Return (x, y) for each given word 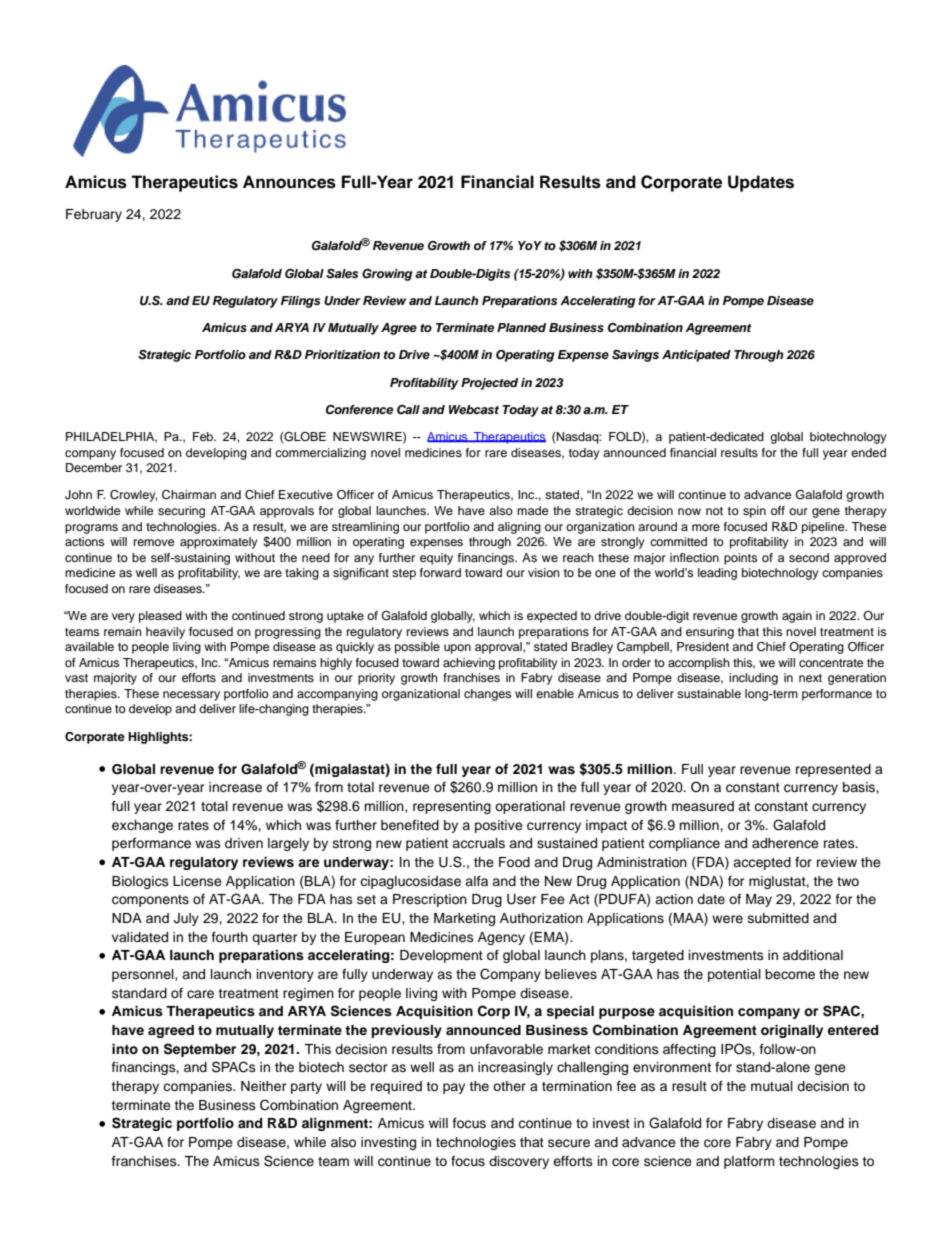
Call (408, 410)
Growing (387, 275)
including (753, 679)
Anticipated (696, 356)
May (759, 900)
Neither (264, 1086)
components (150, 901)
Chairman (189, 495)
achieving (469, 664)
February (94, 215)
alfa (476, 881)
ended (868, 452)
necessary (191, 696)
